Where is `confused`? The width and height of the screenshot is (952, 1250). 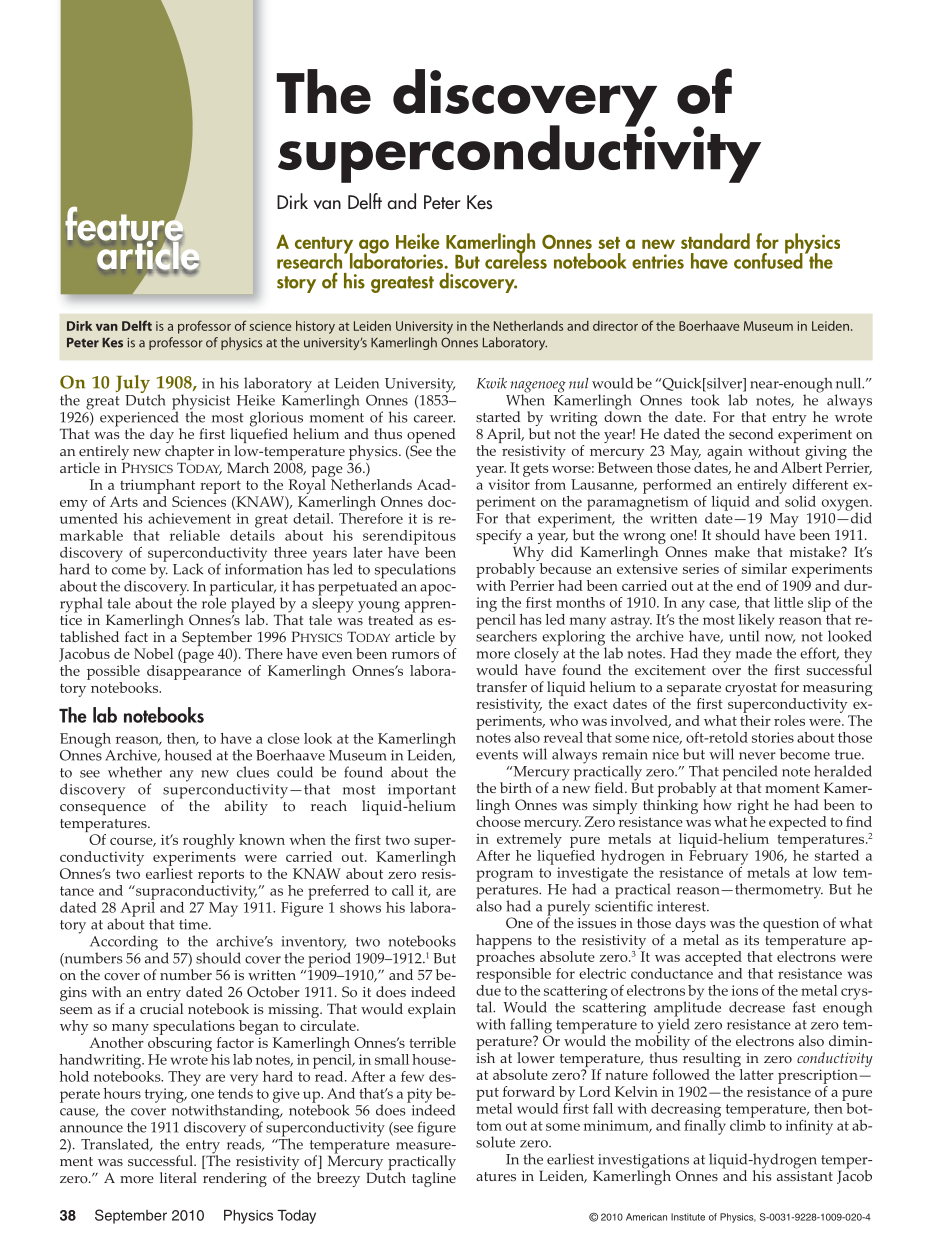
confused is located at coordinates (768, 259).
